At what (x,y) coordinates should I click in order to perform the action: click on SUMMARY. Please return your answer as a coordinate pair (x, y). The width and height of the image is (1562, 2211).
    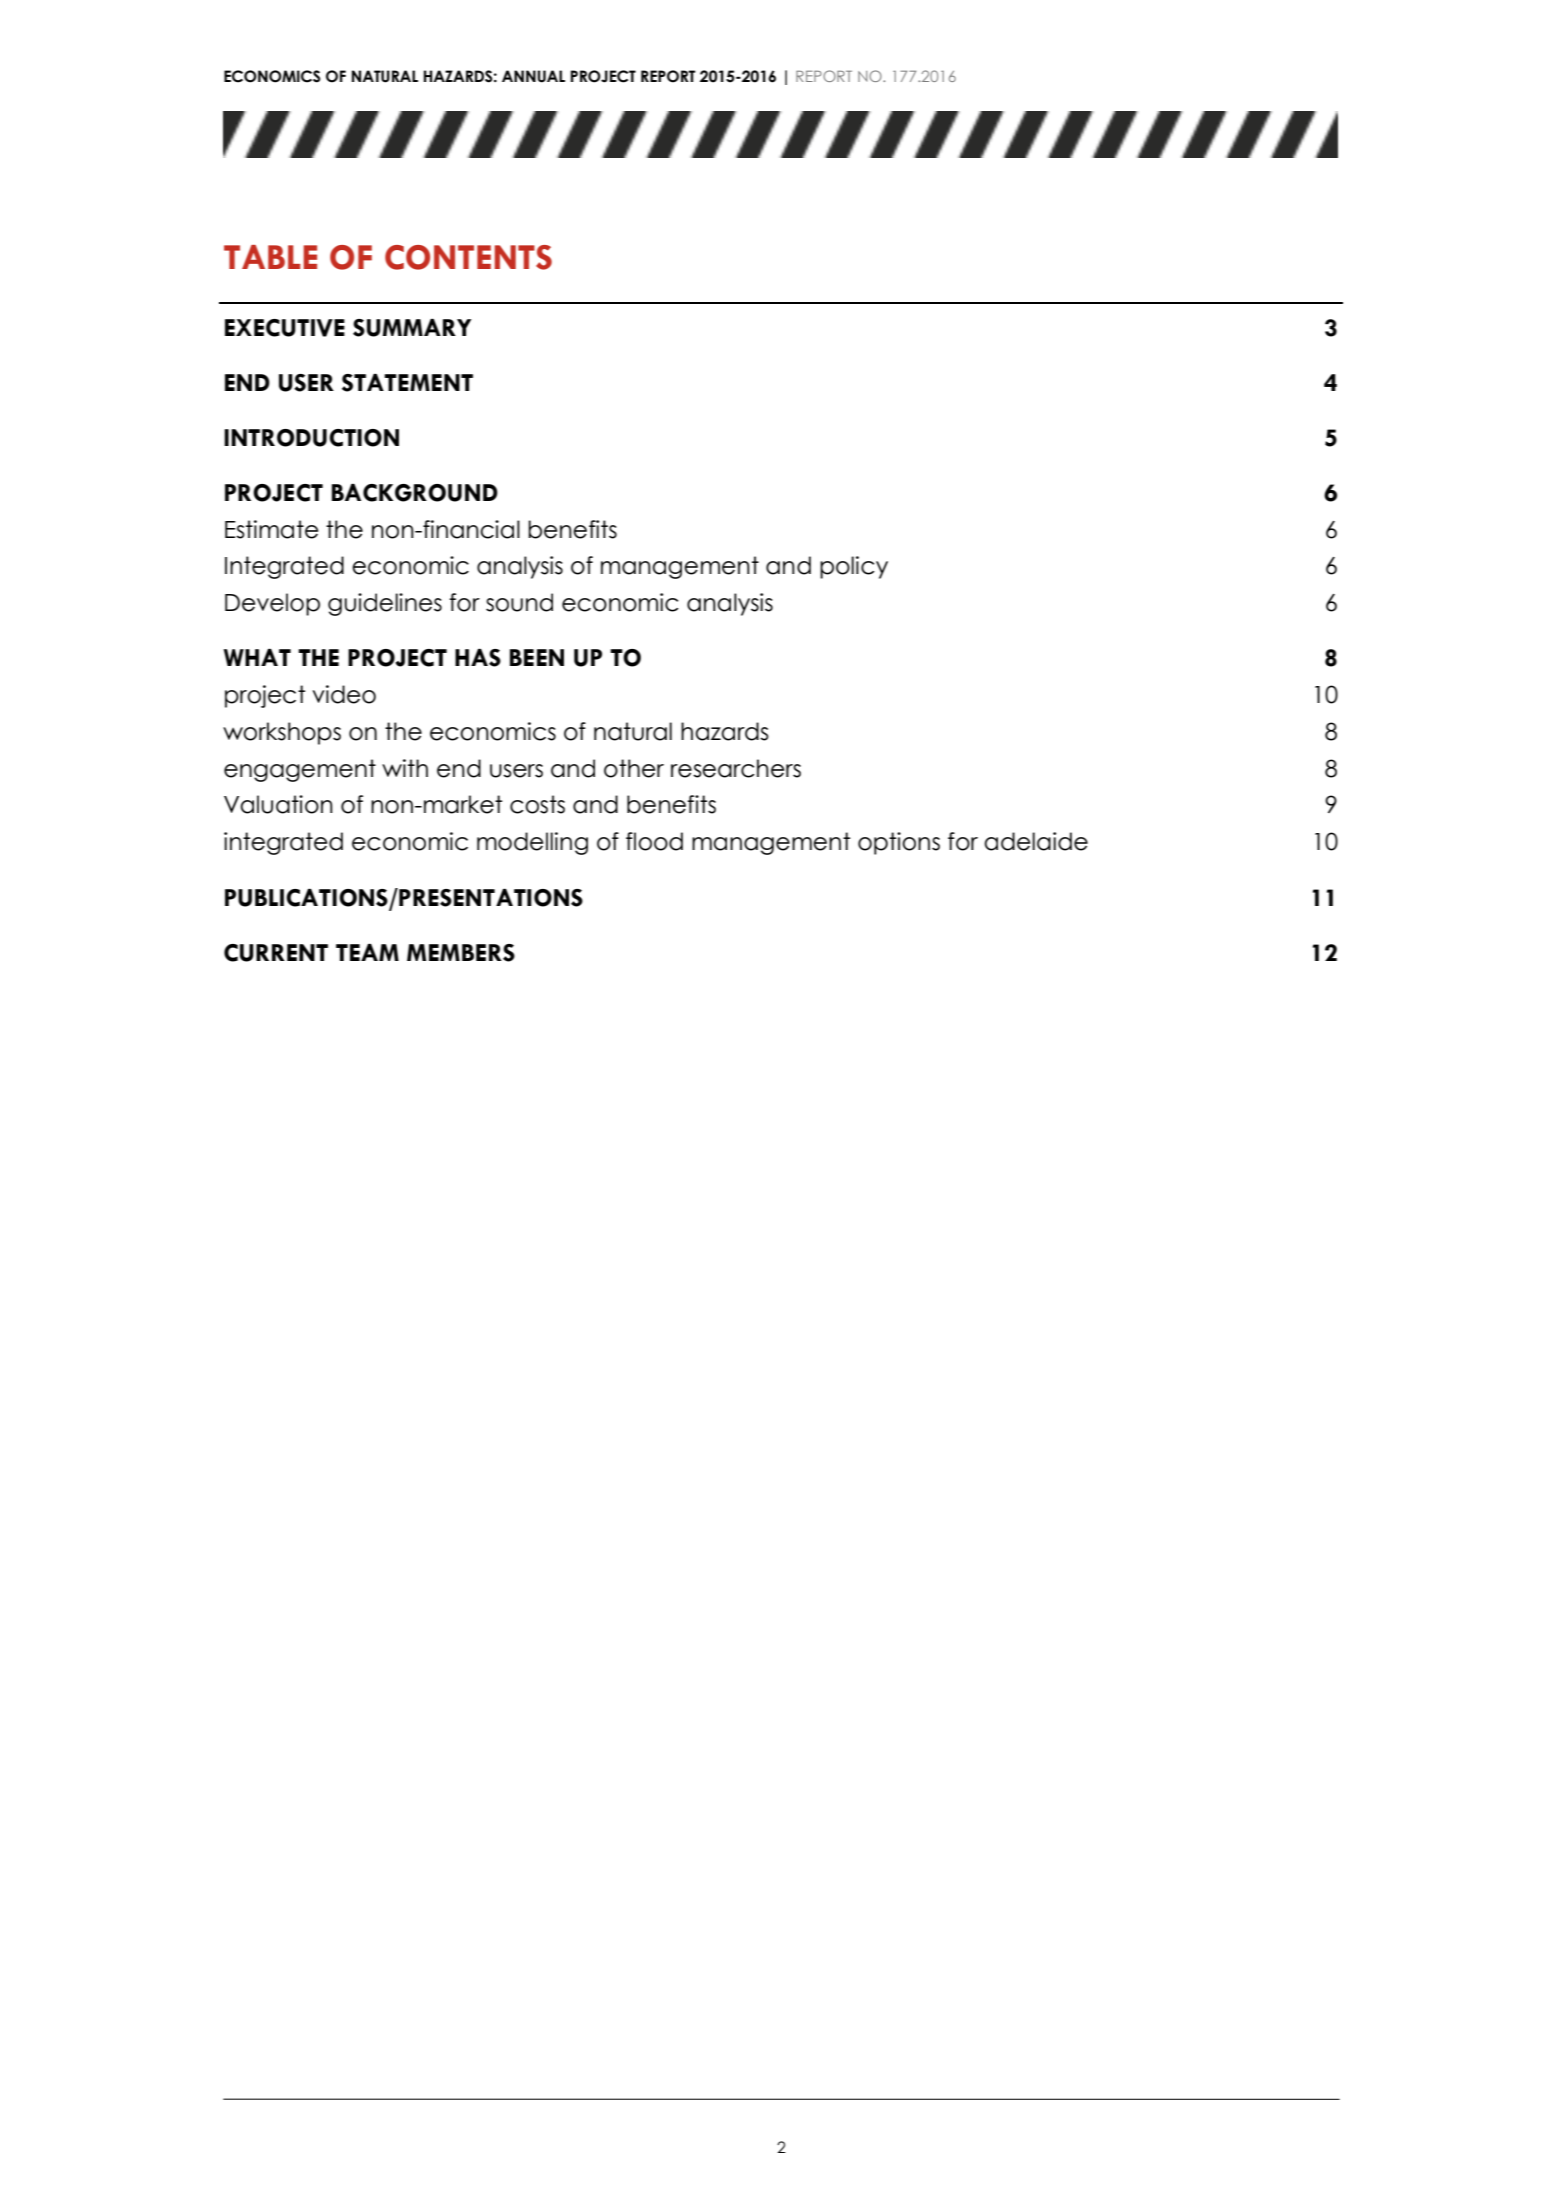
    Looking at the image, I should click on (412, 328).
